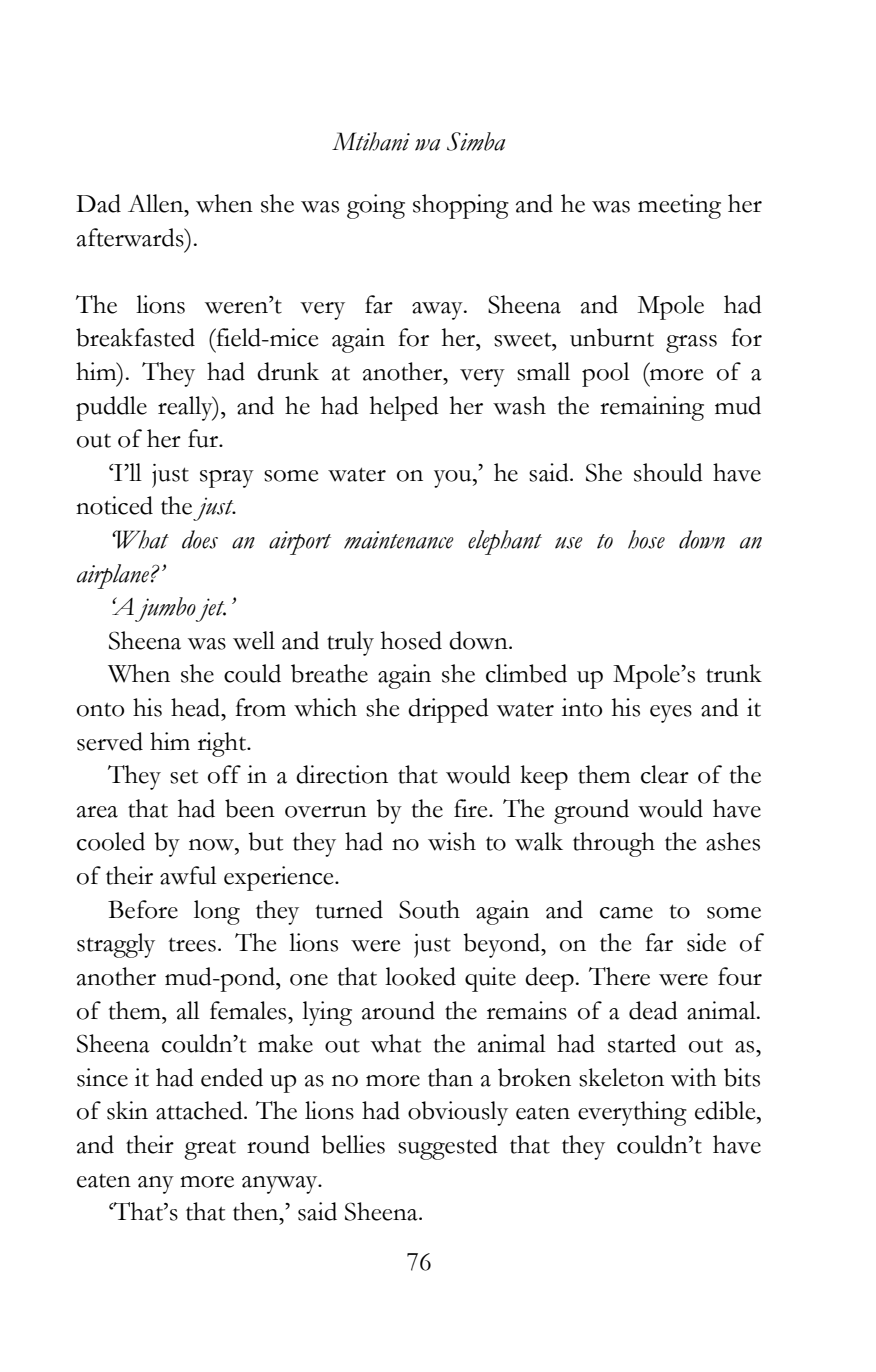  I want to click on suggested, so click(448, 1147).
